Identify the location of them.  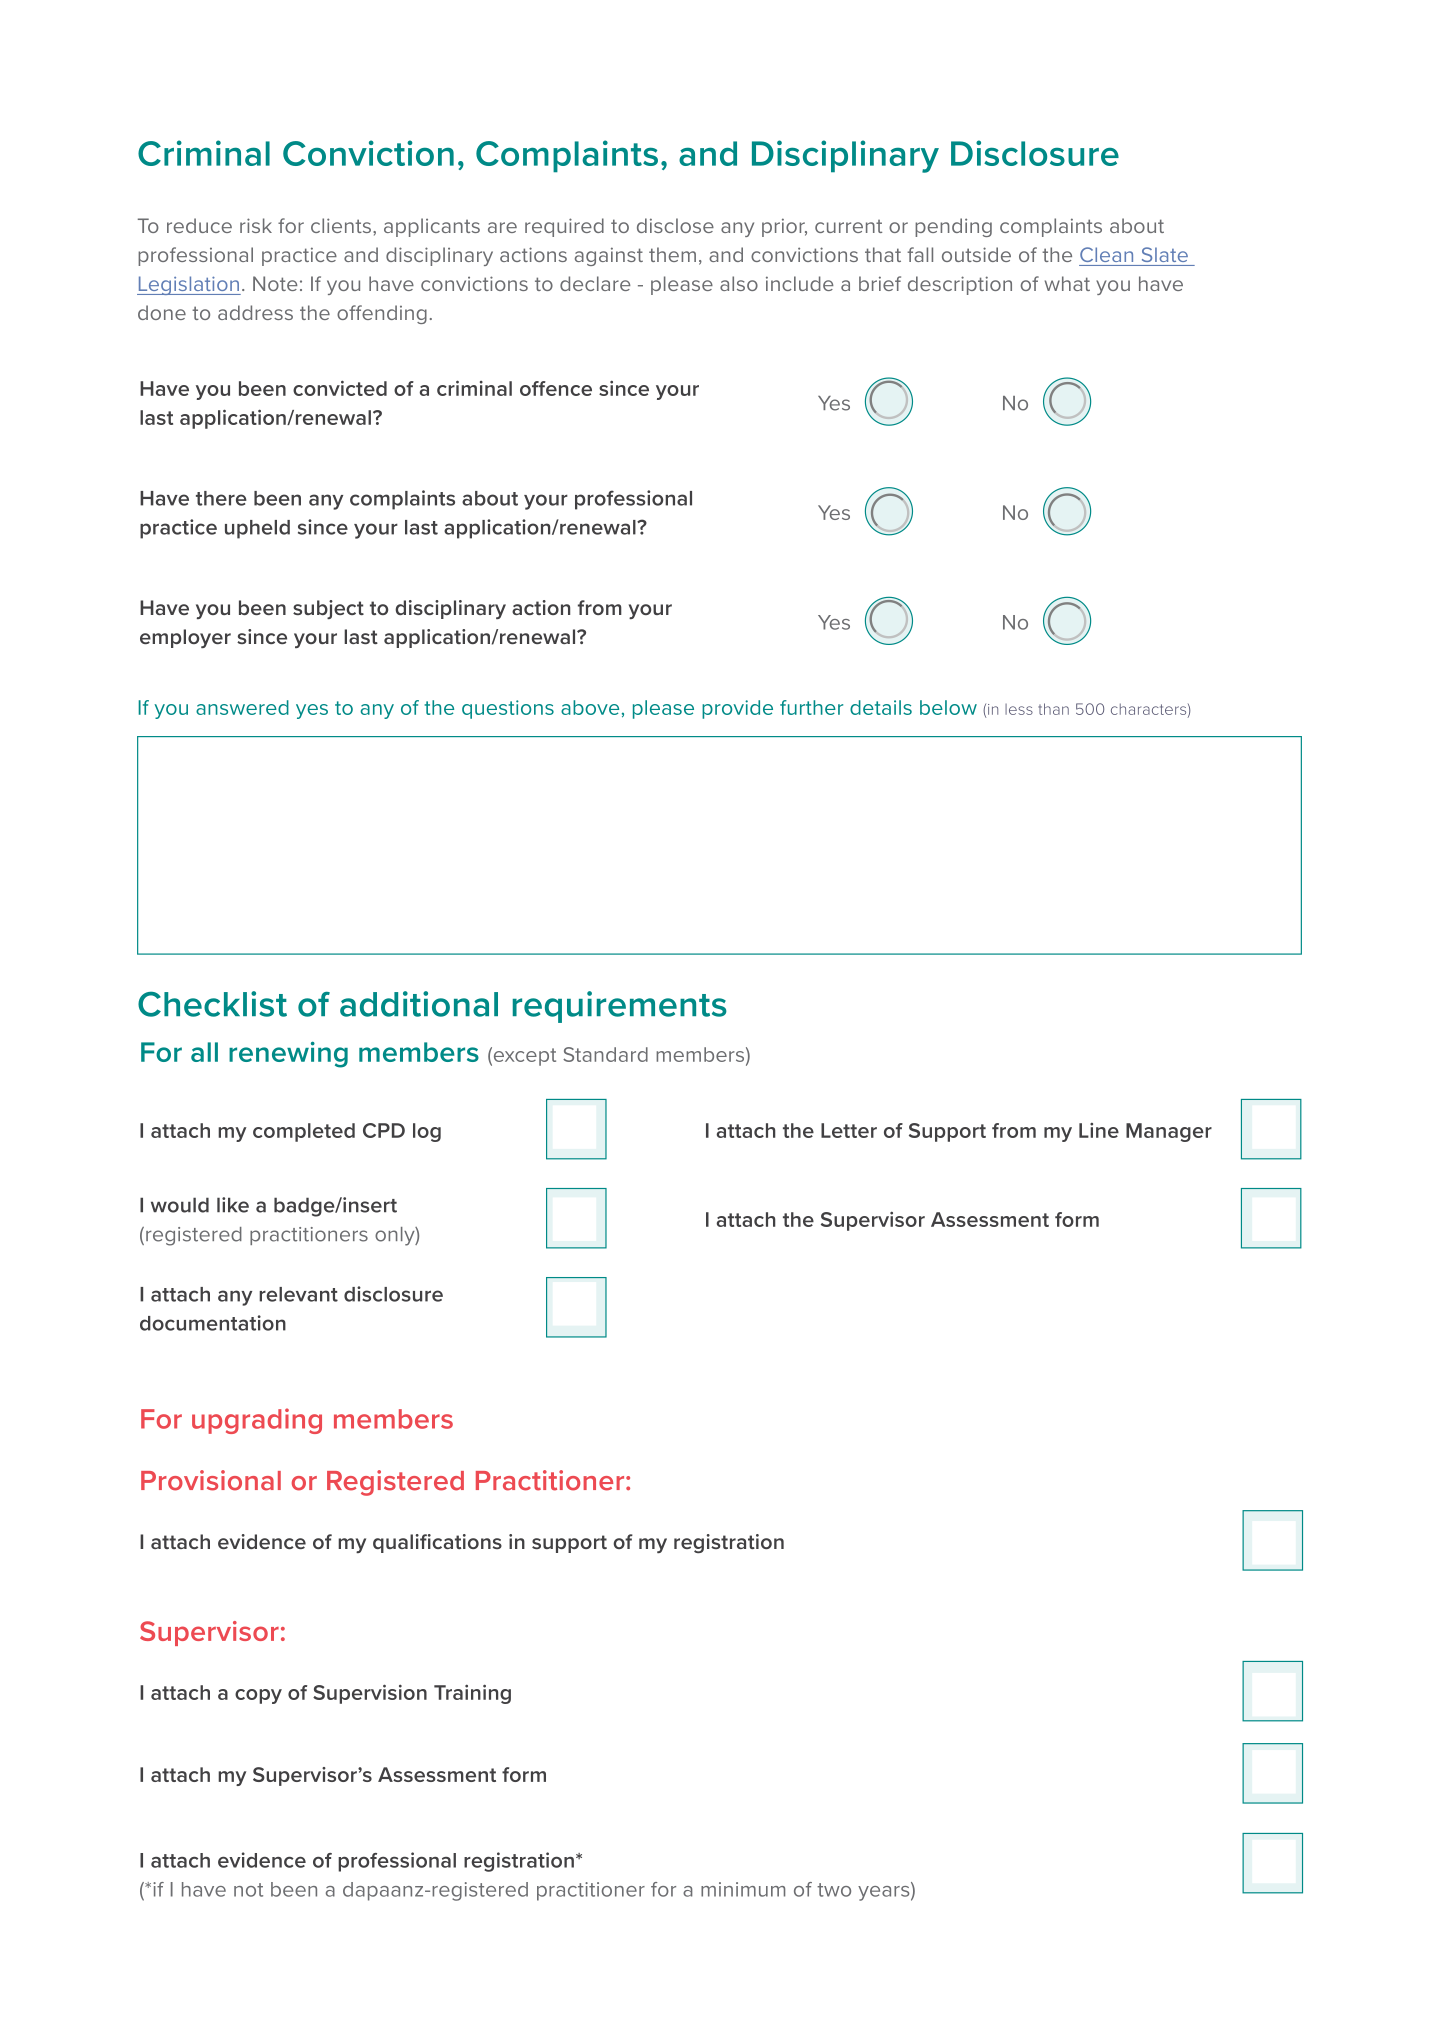
(672, 254).
